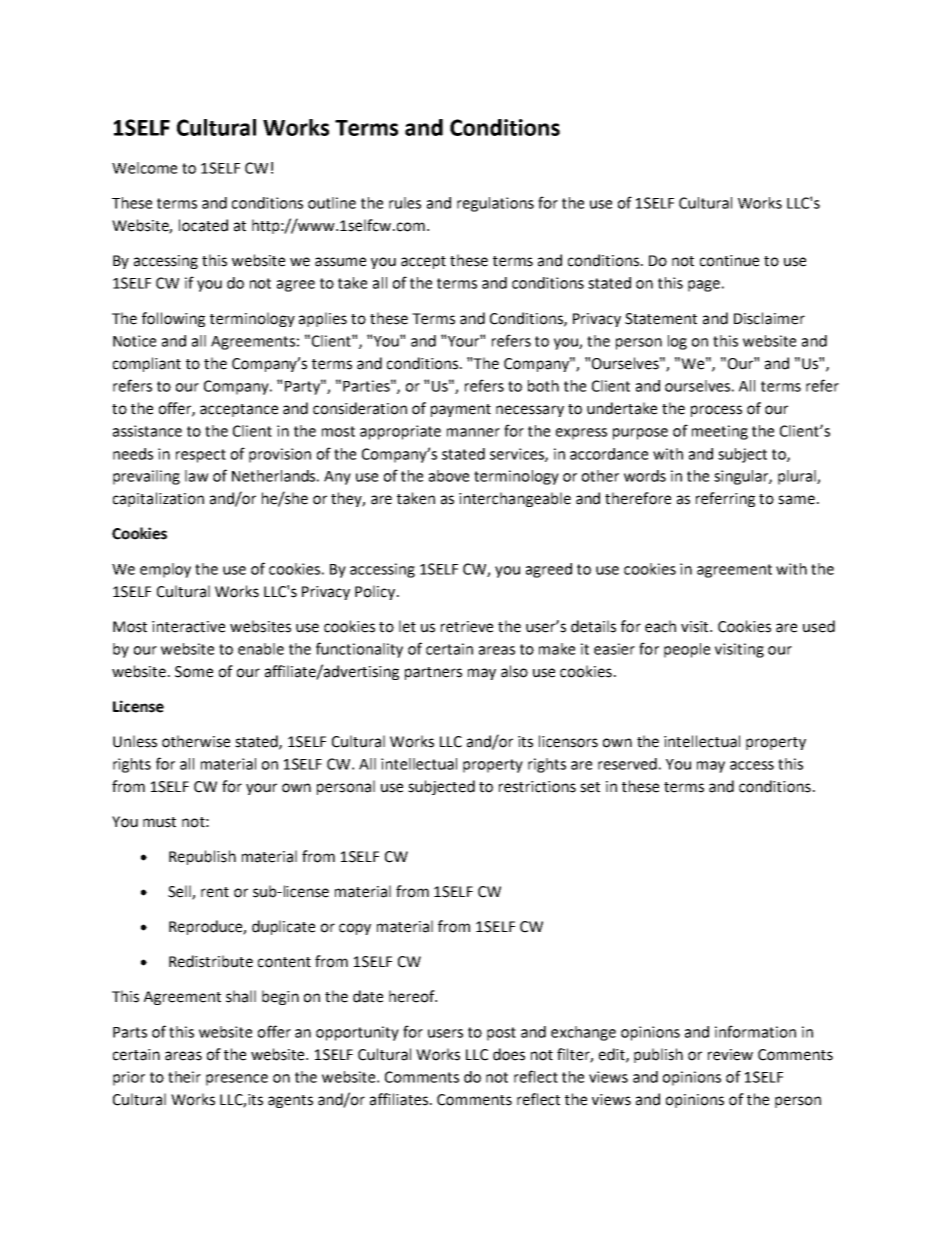 Image resolution: width=952 pixels, height=1233 pixels. What do you see at coordinates (147, 364) in the screenshot?
I see `compliant` at bounding box center [147, 364].
